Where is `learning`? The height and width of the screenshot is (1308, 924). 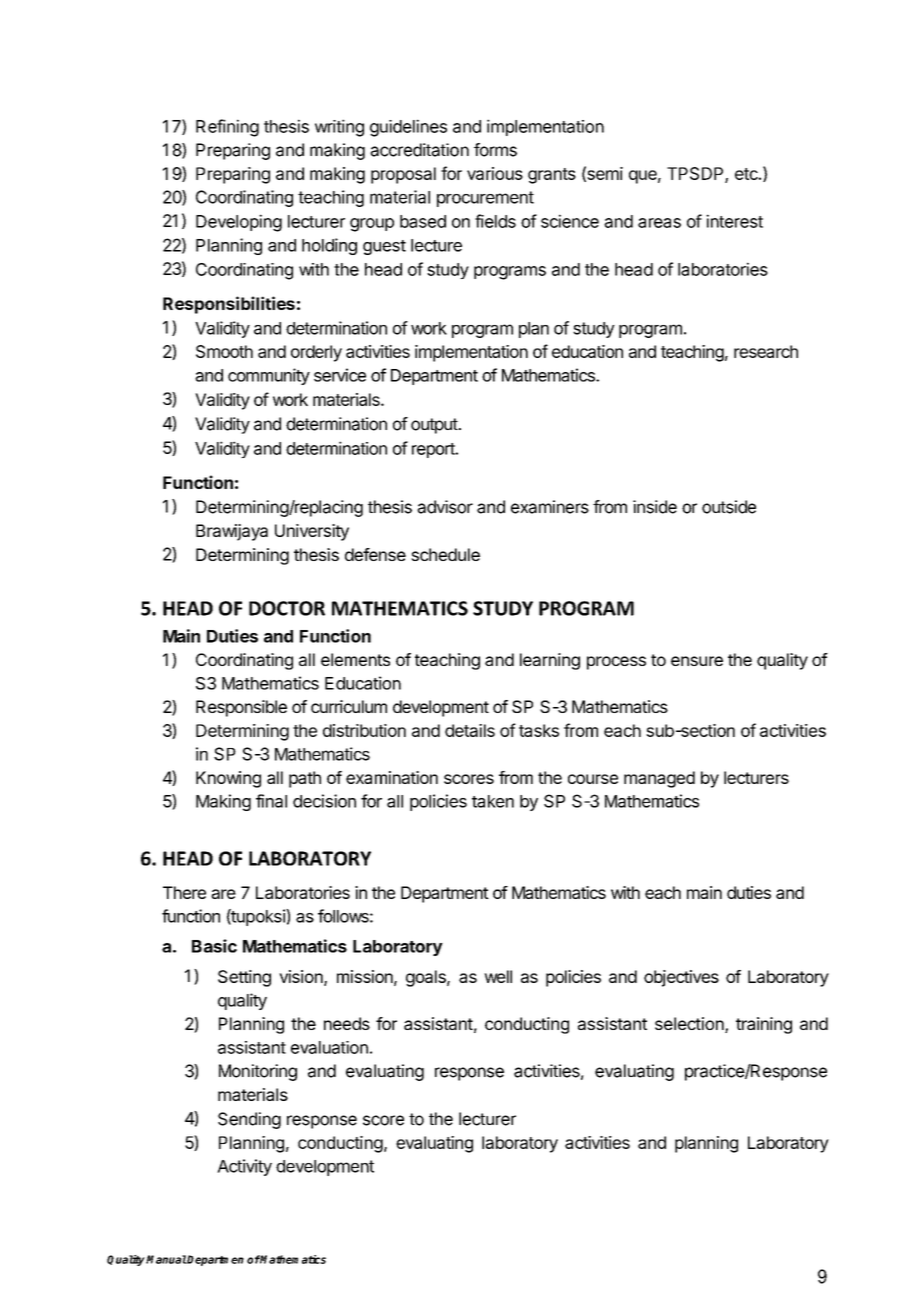
learning is located at coordinates (550, 661).
